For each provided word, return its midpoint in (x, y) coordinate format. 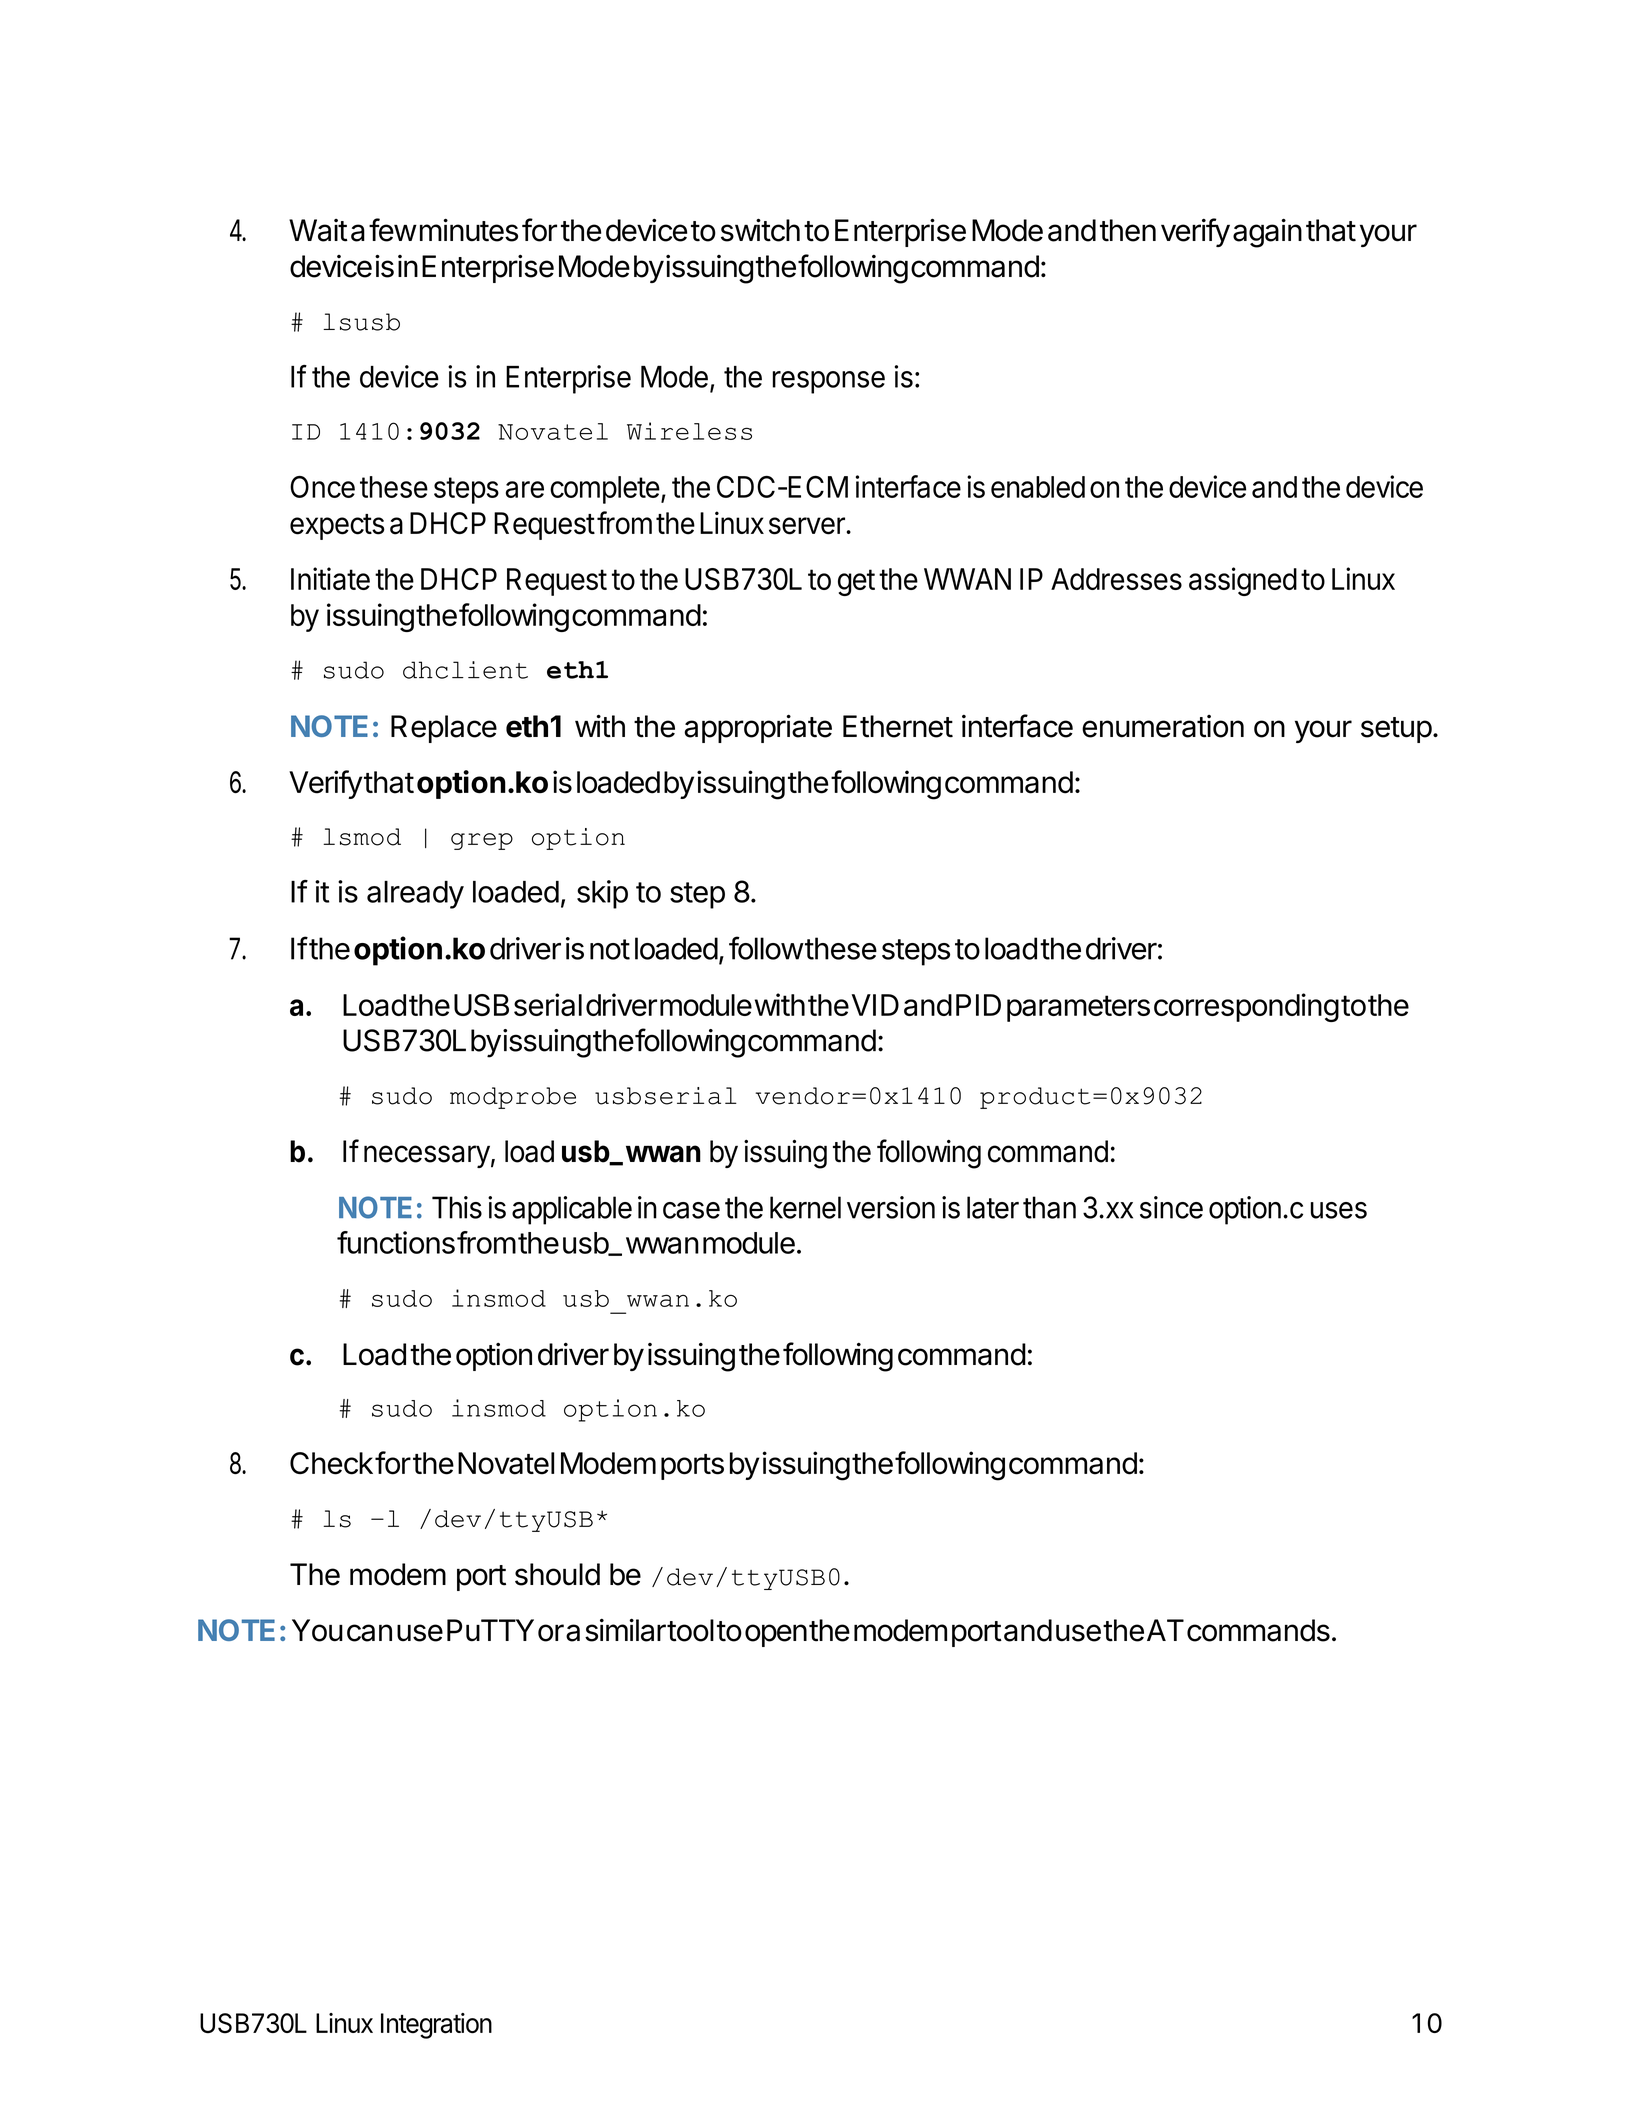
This (457, 1207)
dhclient (465, 670)
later (993, 1207)
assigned (1243, 581)
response (829, 382)
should (557, 1574)
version (891, 1207)
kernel (805, 1207)
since (1171, 1207)
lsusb (361, 322)
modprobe (513, 1098)
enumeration (1163, 726)
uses (1339, 1210)
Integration (436, 2026)
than (1049, 1207)
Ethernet (898, 726)
